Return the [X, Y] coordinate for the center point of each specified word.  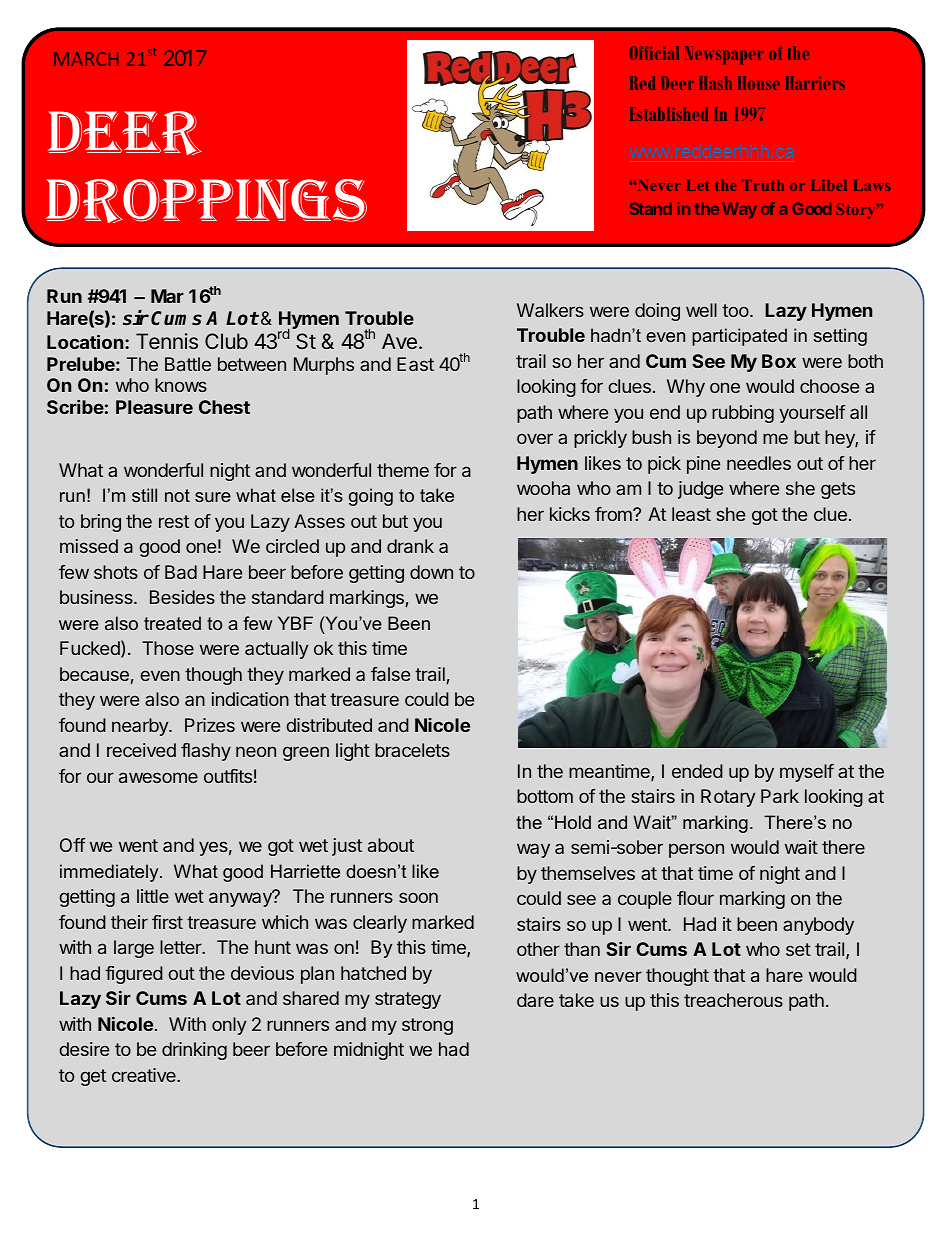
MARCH [86, 59]
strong [427, 1026]
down [431, 572]
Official [654, 53]
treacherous [733, 1000]
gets [838, 490]
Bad [181, 572]
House [759, 83]
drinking [194, 1051]
